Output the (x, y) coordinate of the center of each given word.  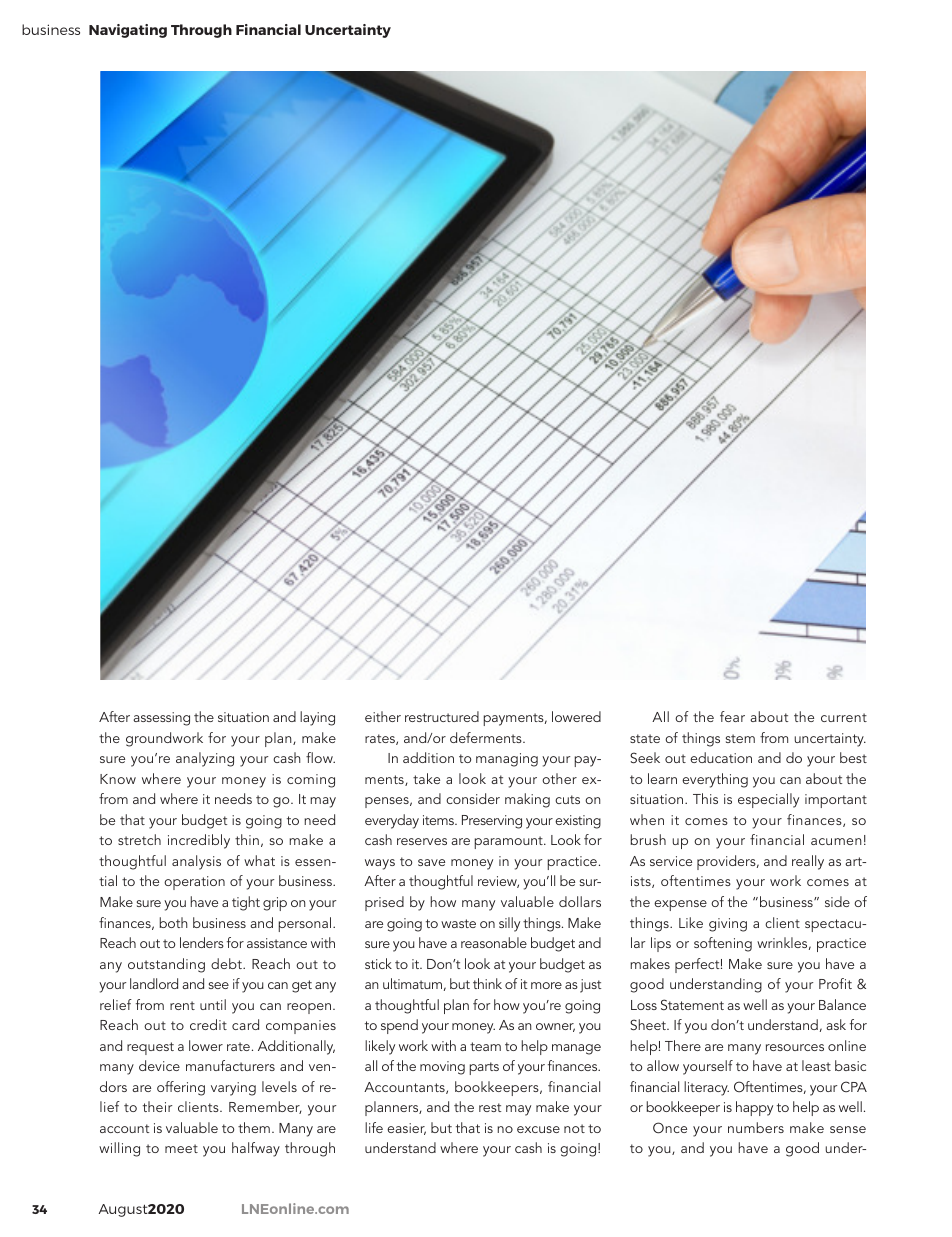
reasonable (494, 942)
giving (728, 925)
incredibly (199, 841)
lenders (202, 942)
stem (740, 738)
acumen (836, 841)
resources (795, 1047)
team (485, 1046)
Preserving (492, 822)
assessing (161, 719)
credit (208, 1024)
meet (181, 1148)
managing (507, 760)
